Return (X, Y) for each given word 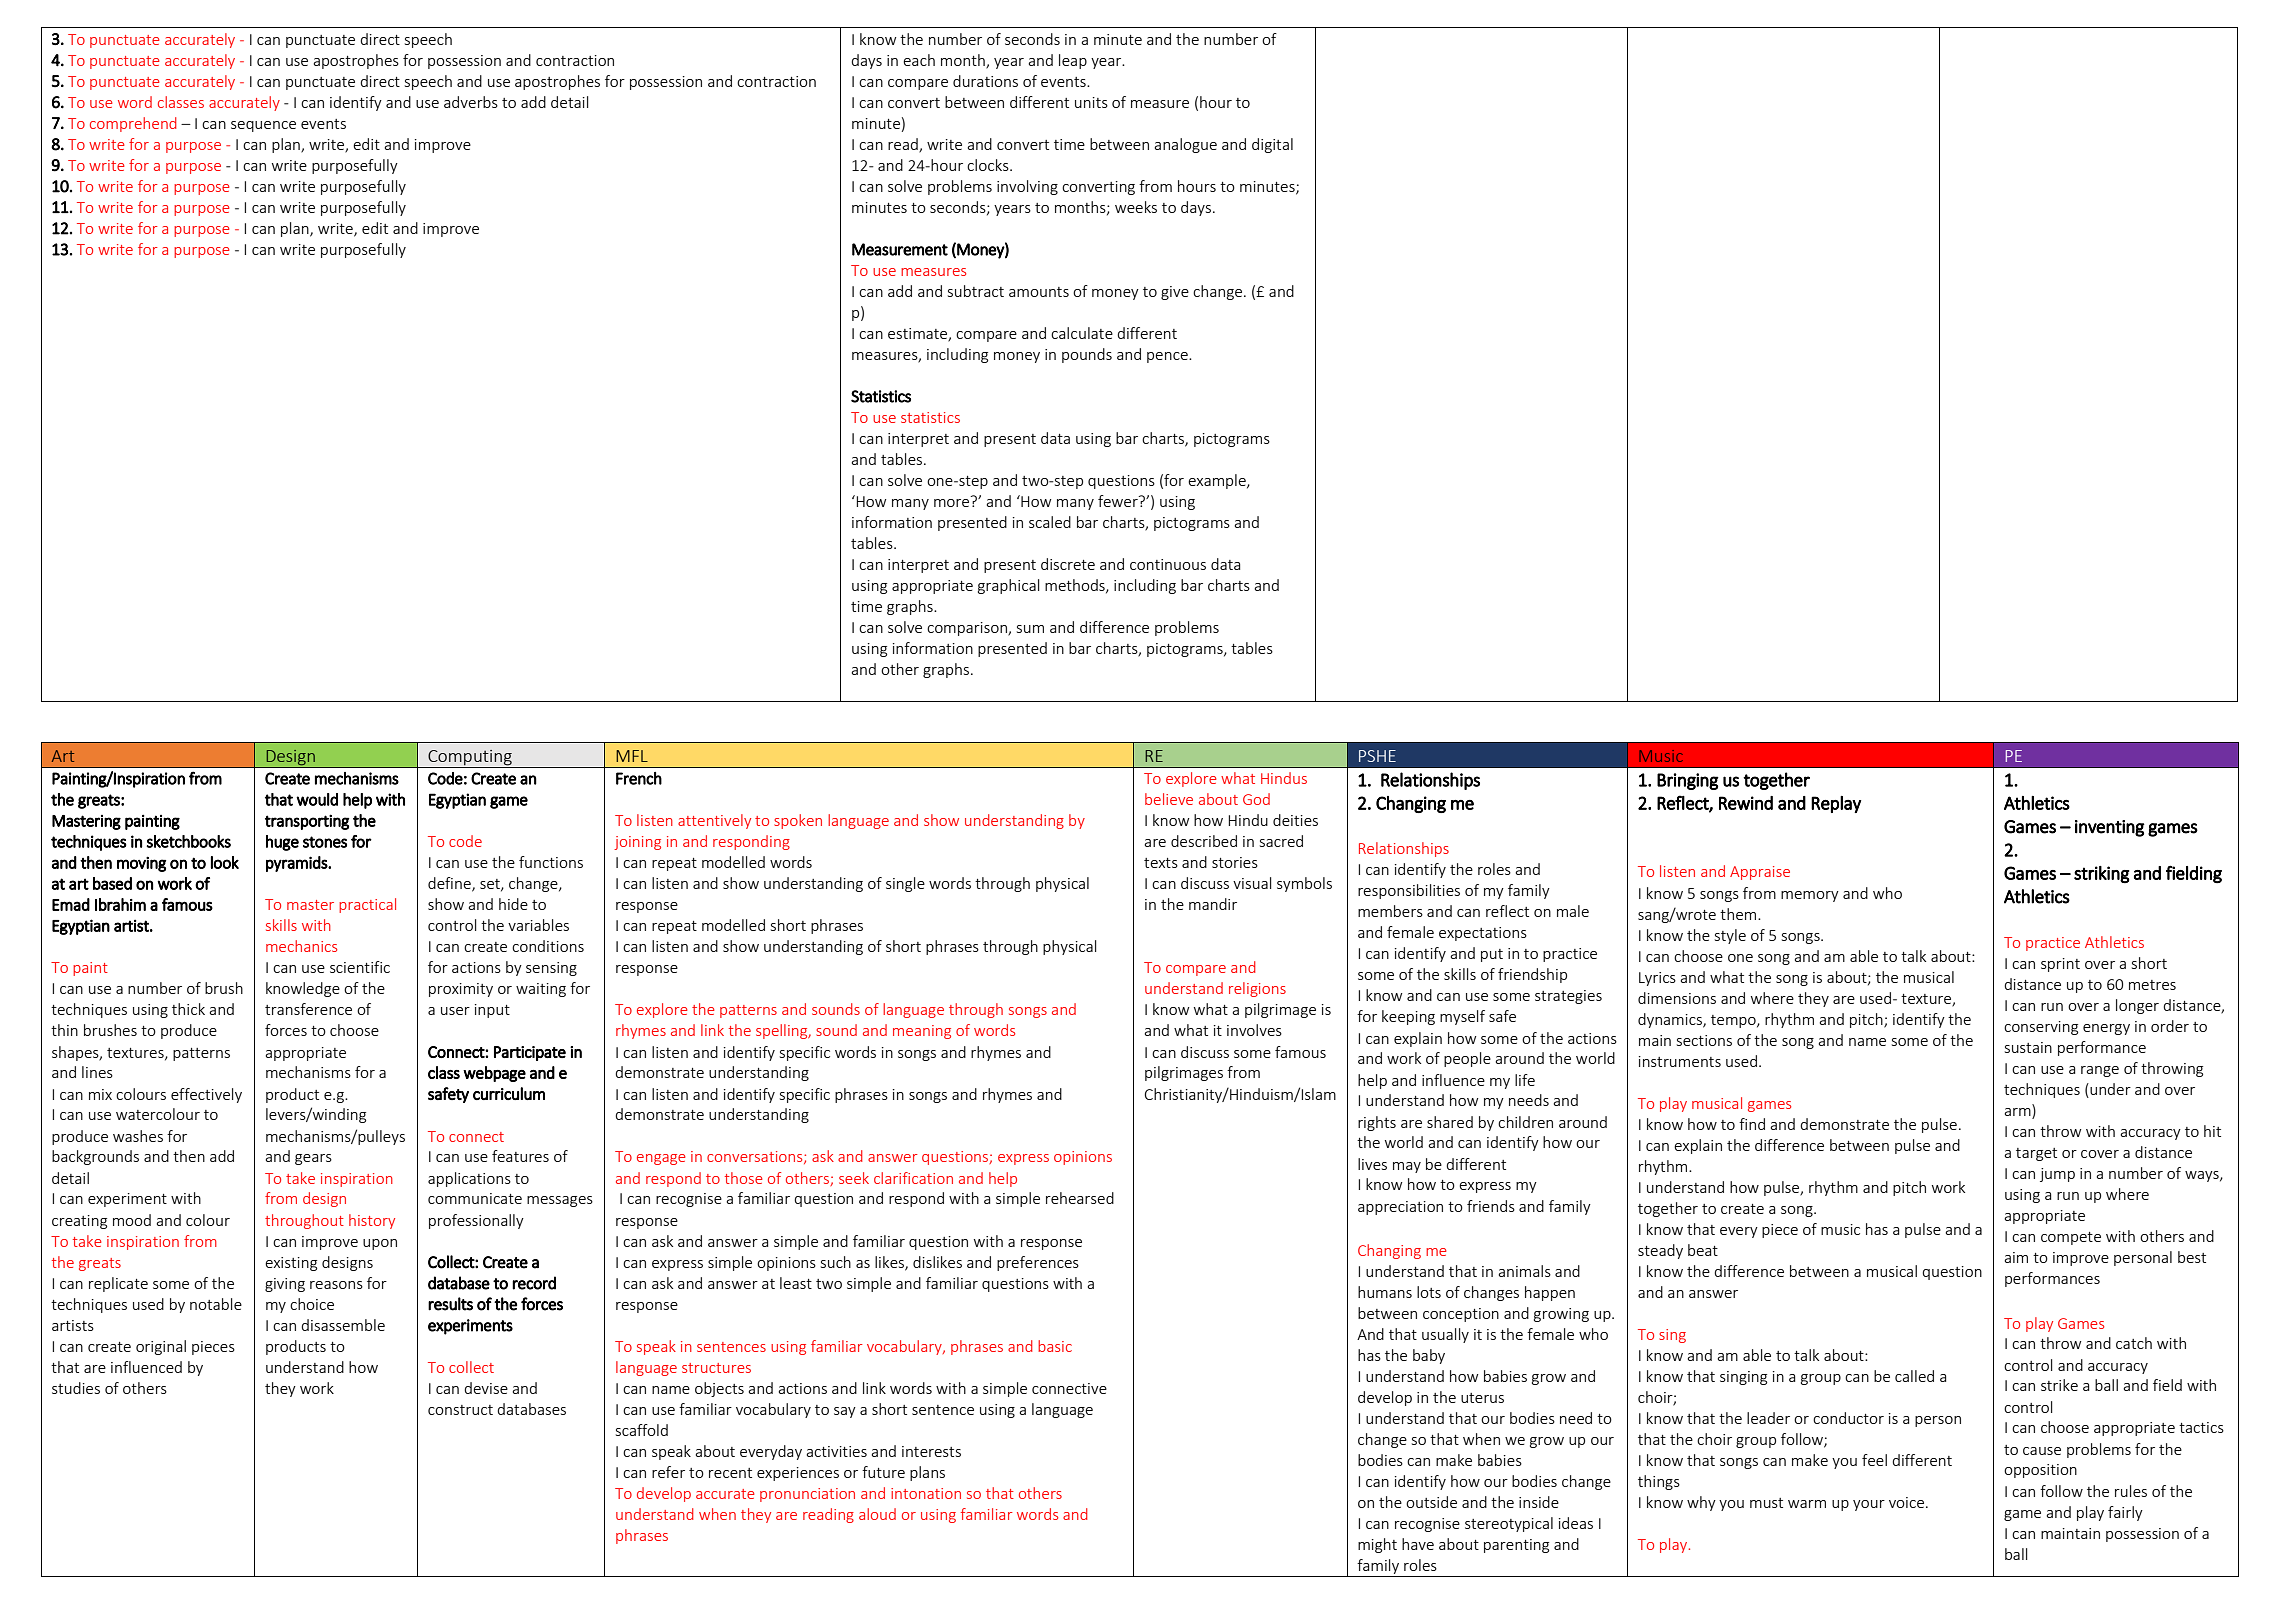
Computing (470, 759)
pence (1168, 357)
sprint (2060, 965)
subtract (976, 291)
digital (1272, 145)
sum (1030, 629)
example (1218, 481)
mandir (1213, 904)
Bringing (1688, 781)
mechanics (301, 946)
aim (2016, 1257)
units (1091, 102)
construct (460, 1410)
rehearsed (1080, 1198)
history (372, 1221)
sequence (263, 126)
